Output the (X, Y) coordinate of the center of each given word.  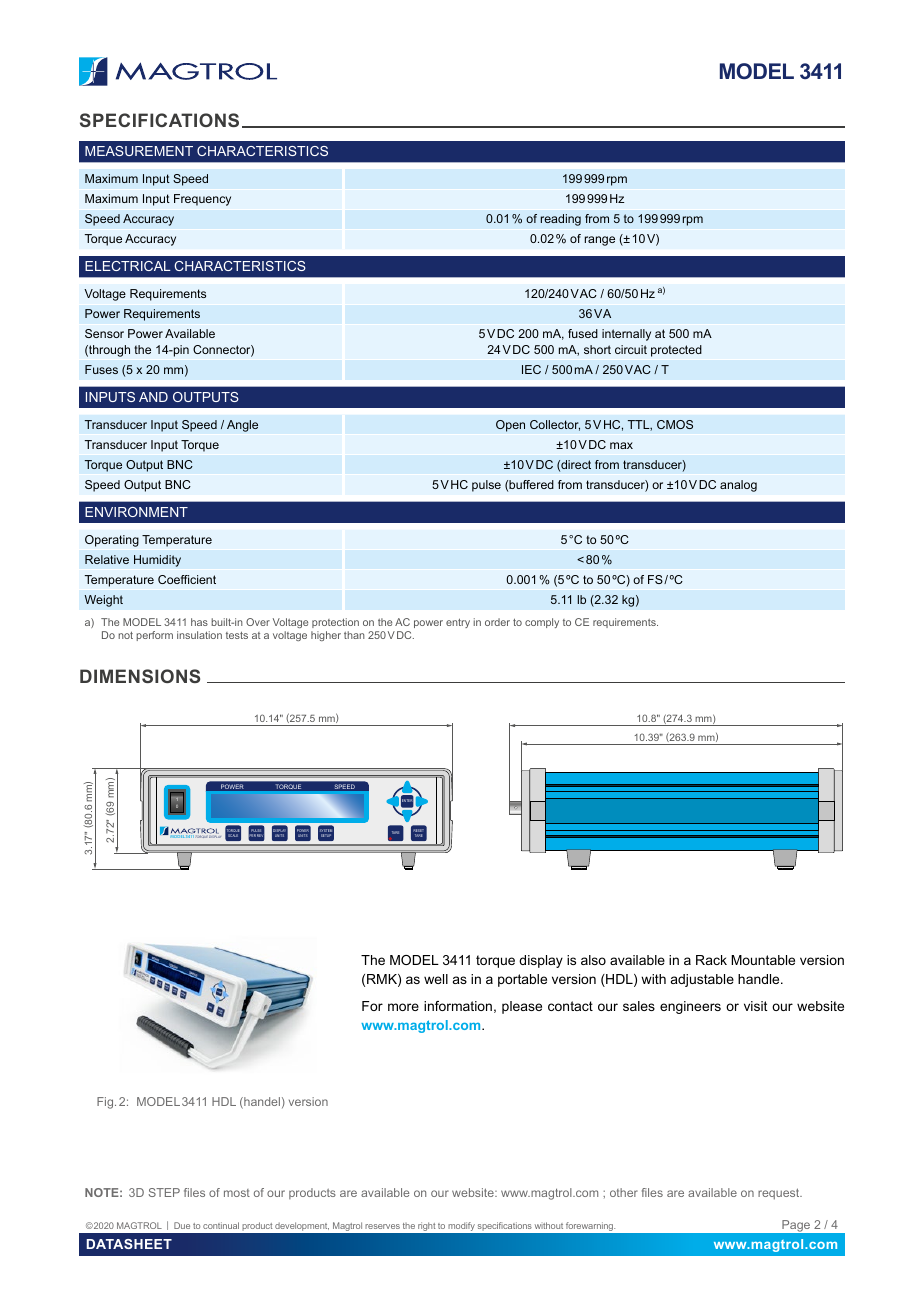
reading (560, 220)
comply (542, 623)
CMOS (675, 424)
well (436, 979)
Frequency (202, 200)
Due (182, 1225)
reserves (382, 1226)
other (624, 1192)
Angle (242, 426)
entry (458, 623)
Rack (711, 960)
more (403, 1007)
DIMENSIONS (140, 676)
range (599, 241)
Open (510, 426)
